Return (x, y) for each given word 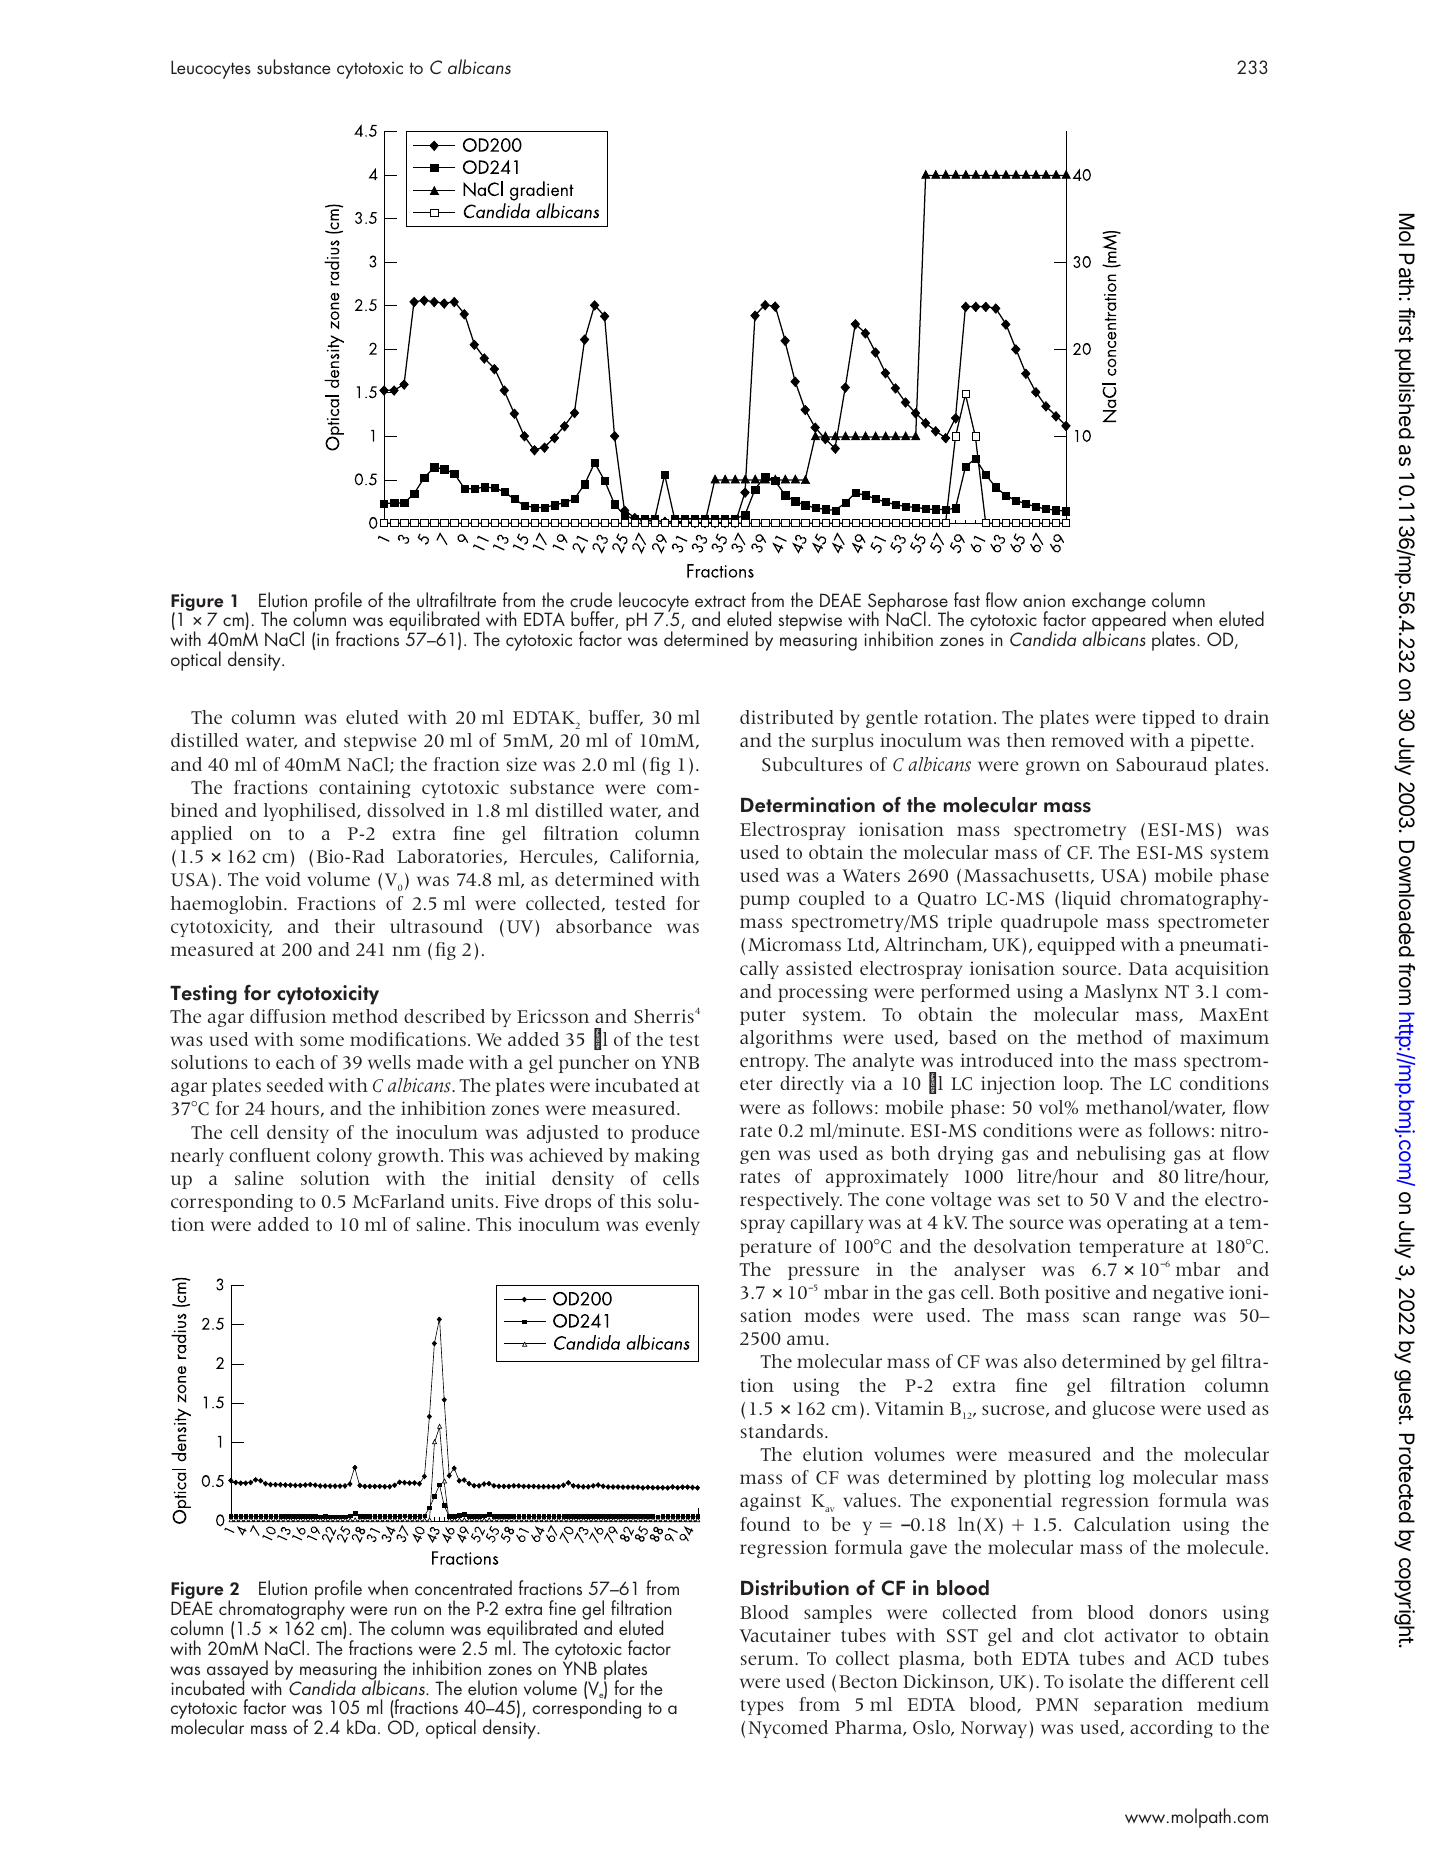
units (472, 1201)
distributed (787, 717)
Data (1148, 968)
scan (1101, 1317)
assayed (237, 1671)
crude (591, 599)
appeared (1129, 622)
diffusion (288, 1016)
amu (807, 1340)
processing (822, 993)
